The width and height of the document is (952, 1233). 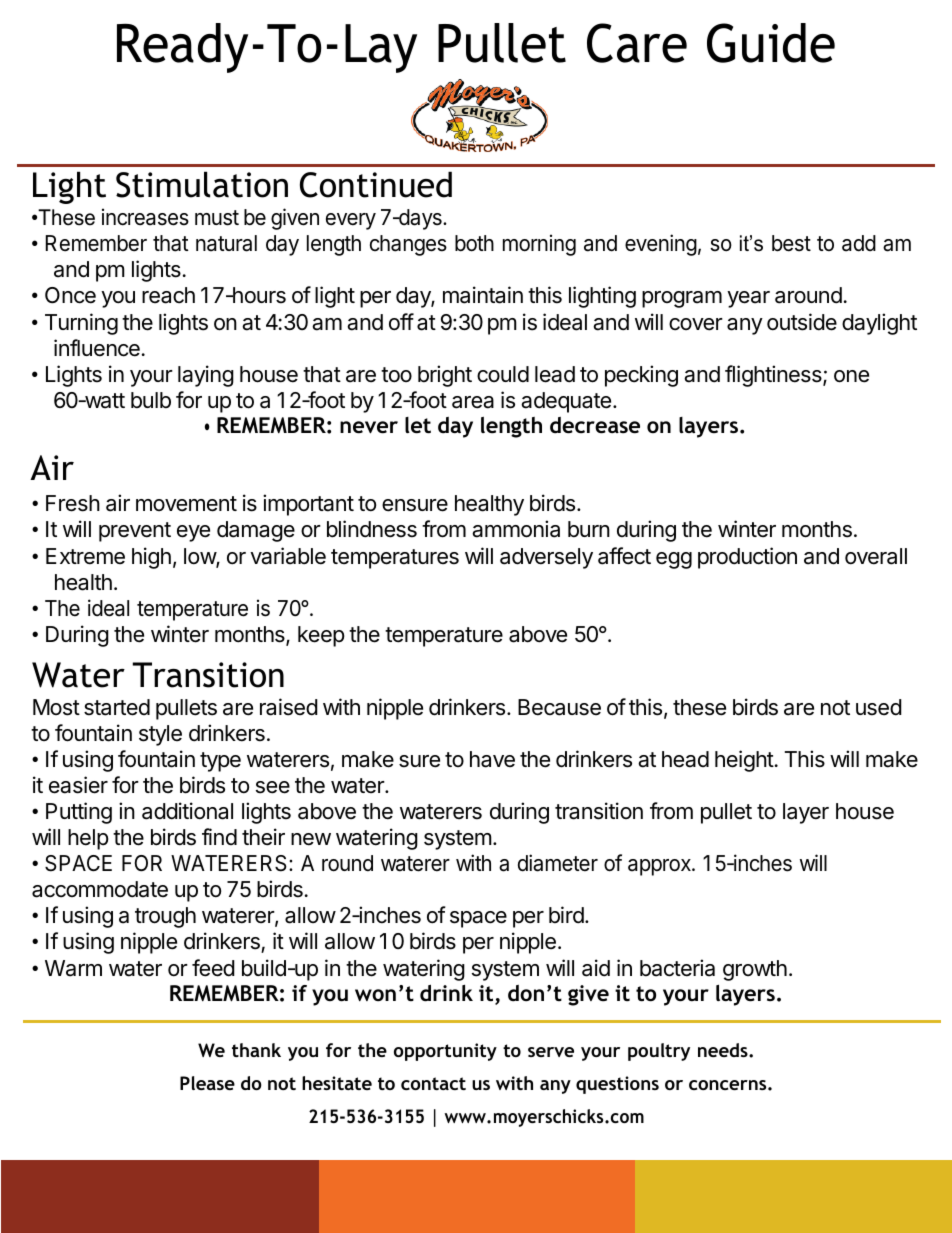 I want to click on bulb, so click(x=151, y=400).
